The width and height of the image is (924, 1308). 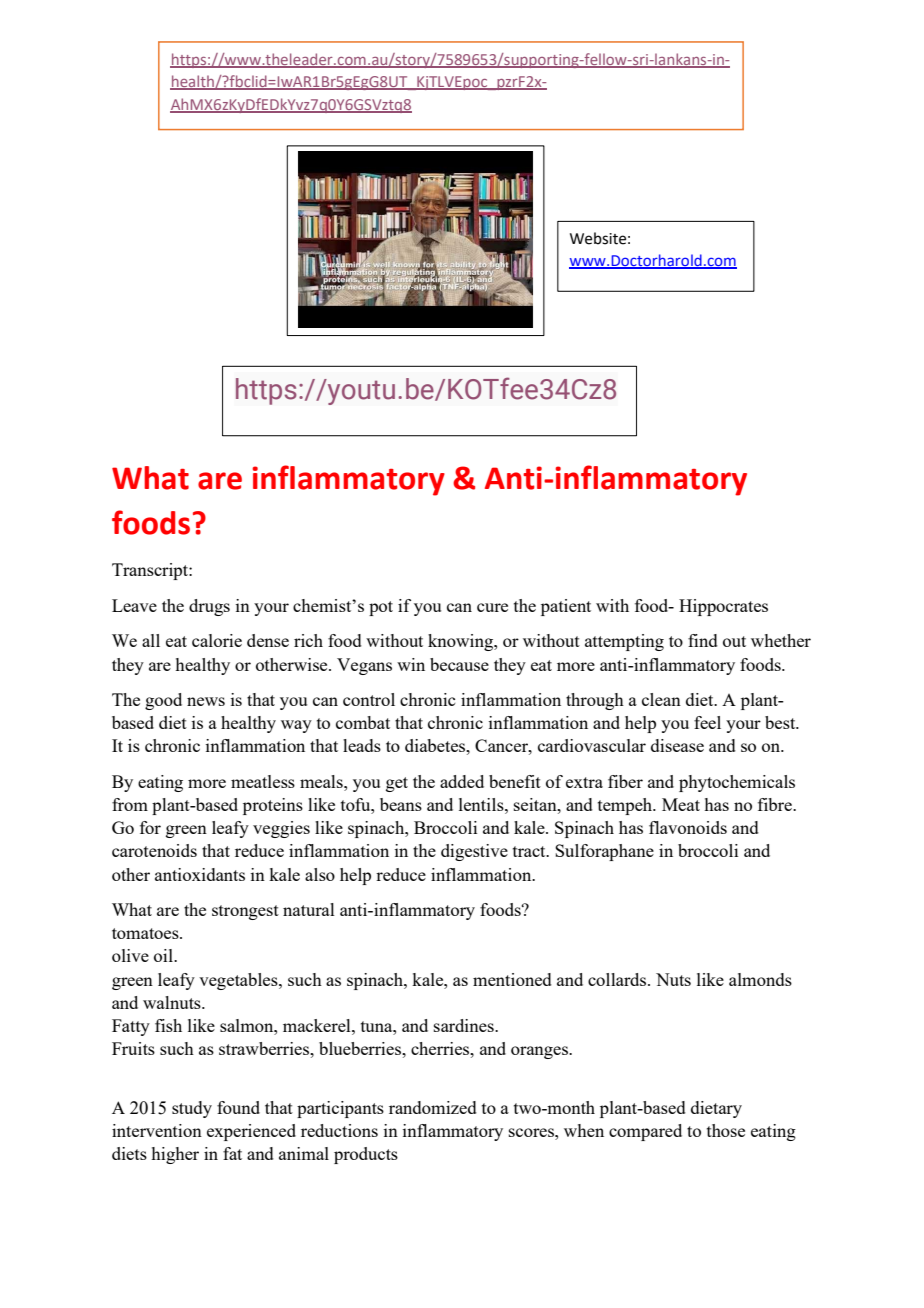 I want to click on randomized, so click(x=433, y=1107).
